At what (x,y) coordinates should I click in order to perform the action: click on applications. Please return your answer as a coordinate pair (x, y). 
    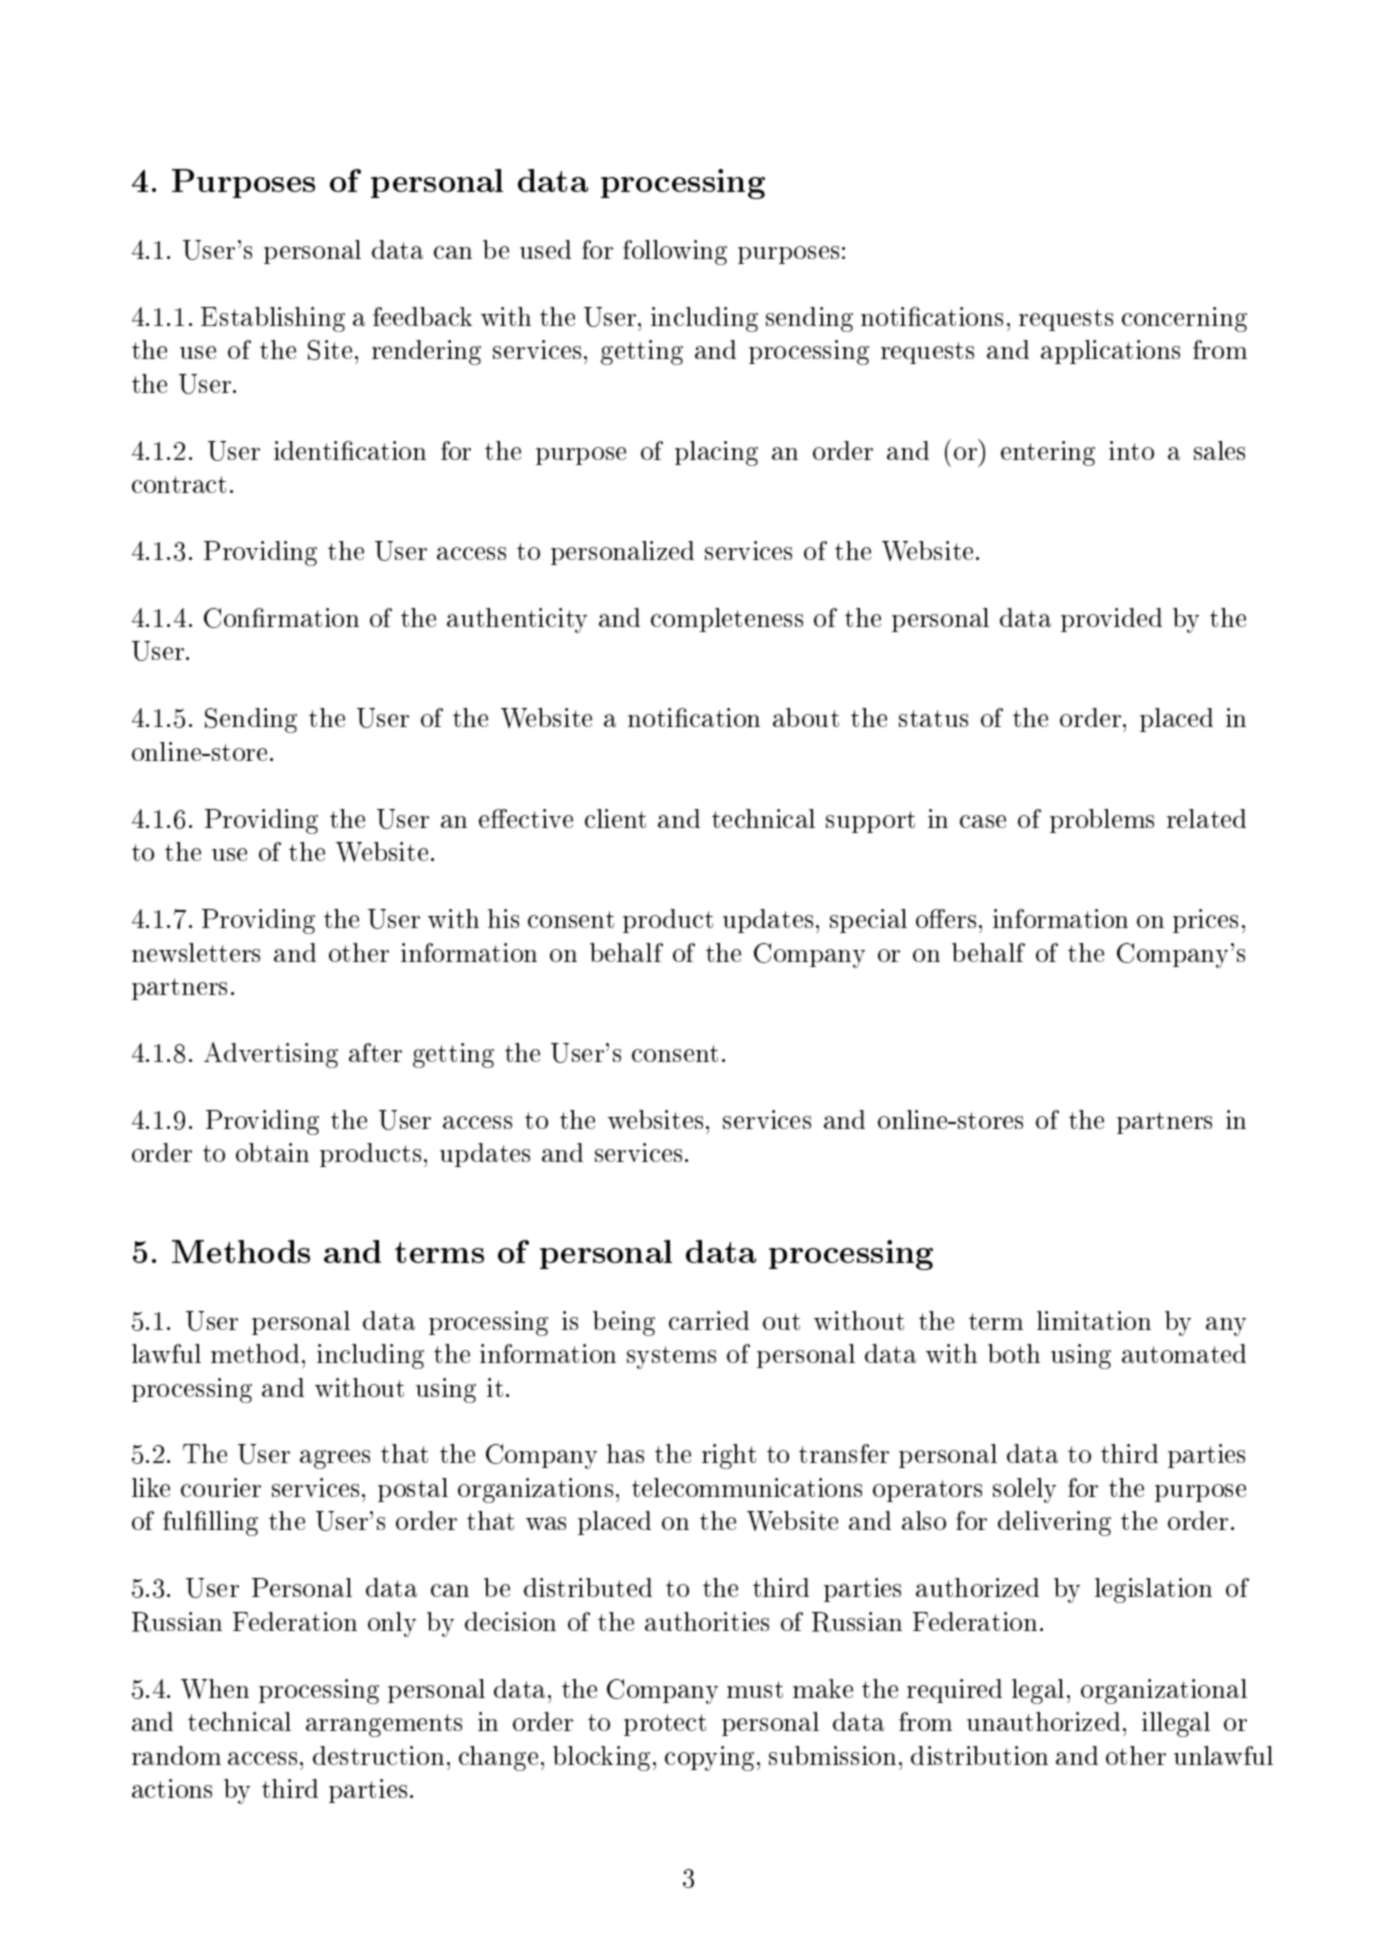
    Looking at the image, I should click on (1110, 352).
